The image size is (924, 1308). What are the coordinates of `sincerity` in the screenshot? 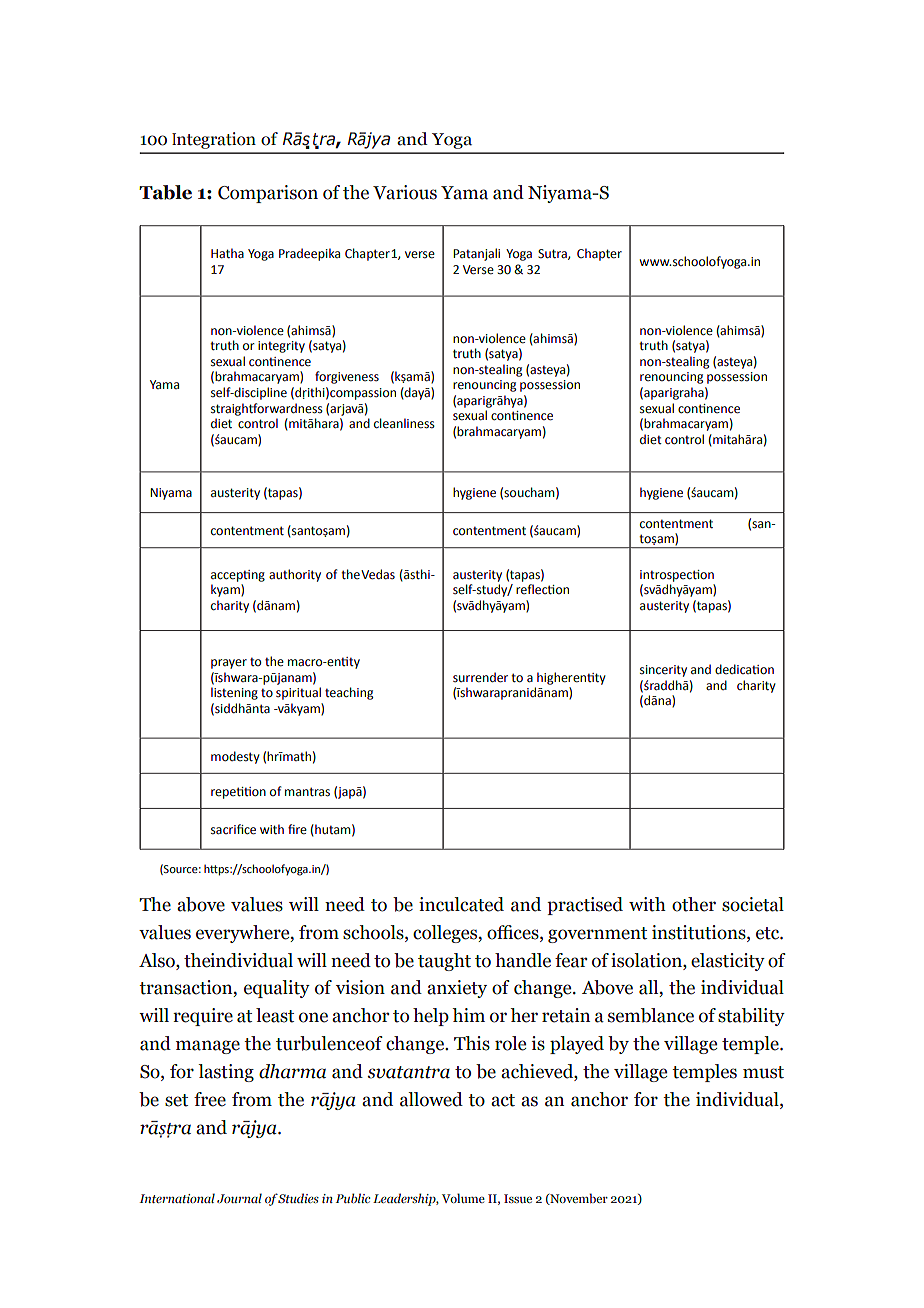 It's located at (663, 671).
